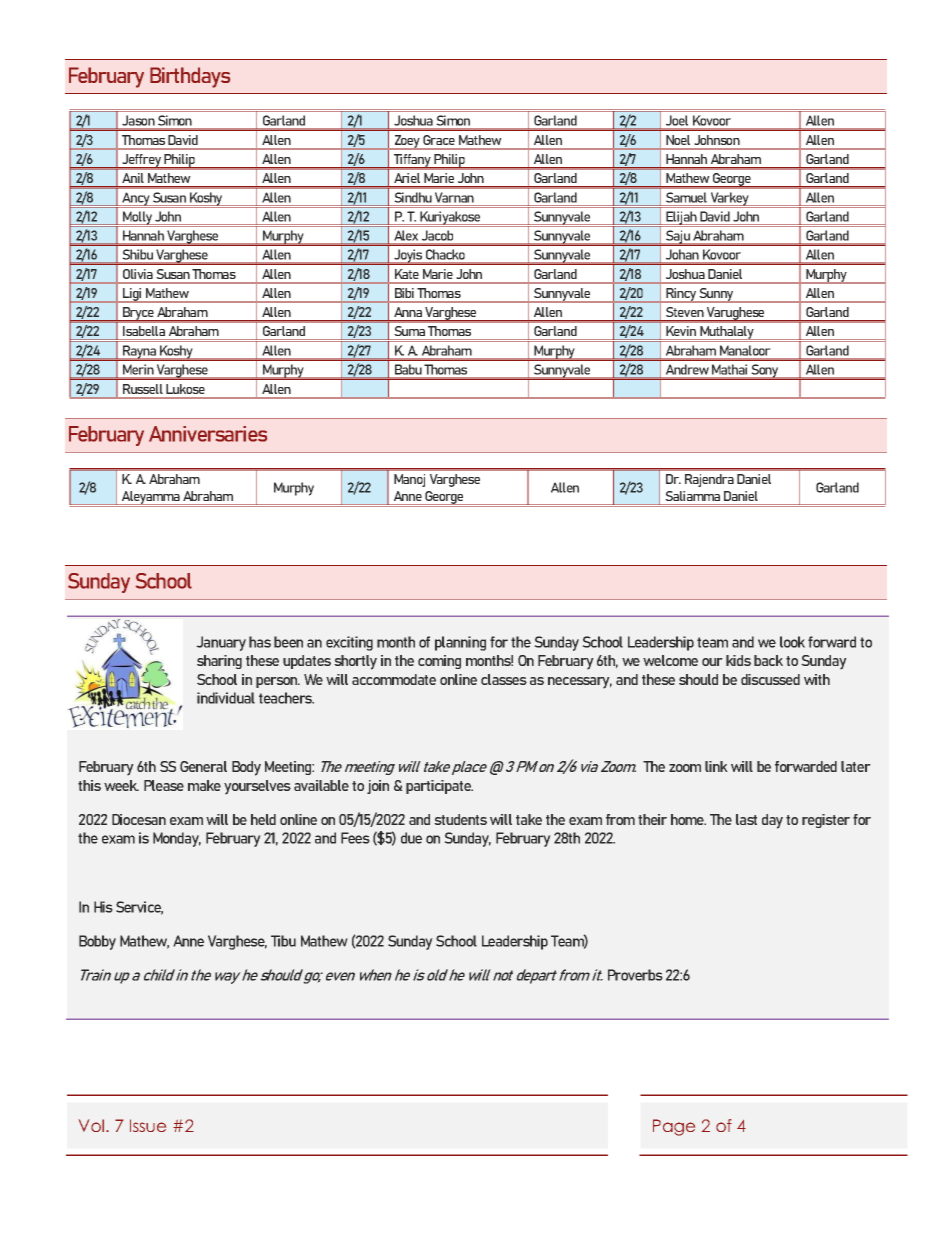  I want to click on Zoey, so click(407, 142).
